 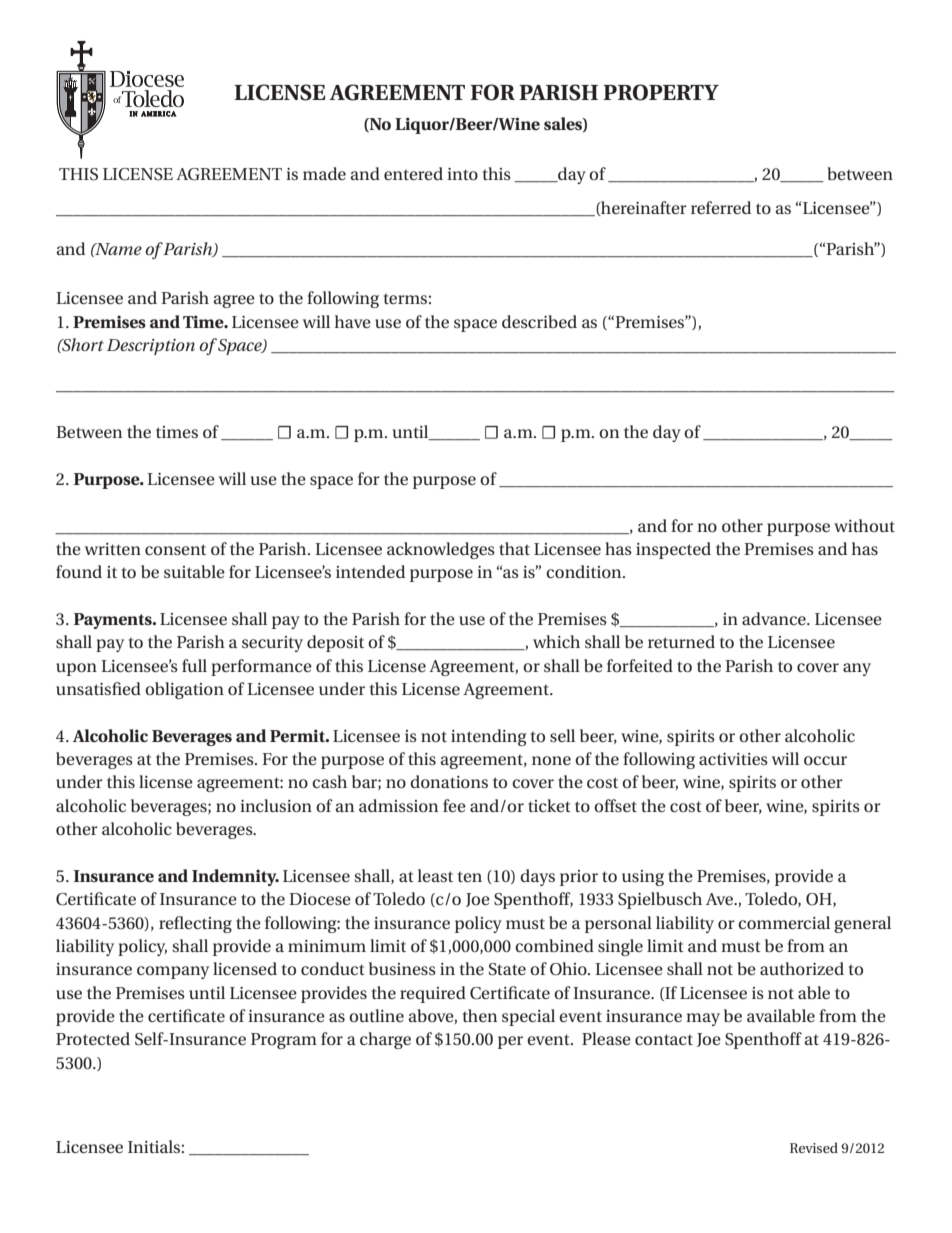 What do you see at coordinates (661, 92) in the screenshot?
I see `PROPERTY` at bounding box center [661, 92].
